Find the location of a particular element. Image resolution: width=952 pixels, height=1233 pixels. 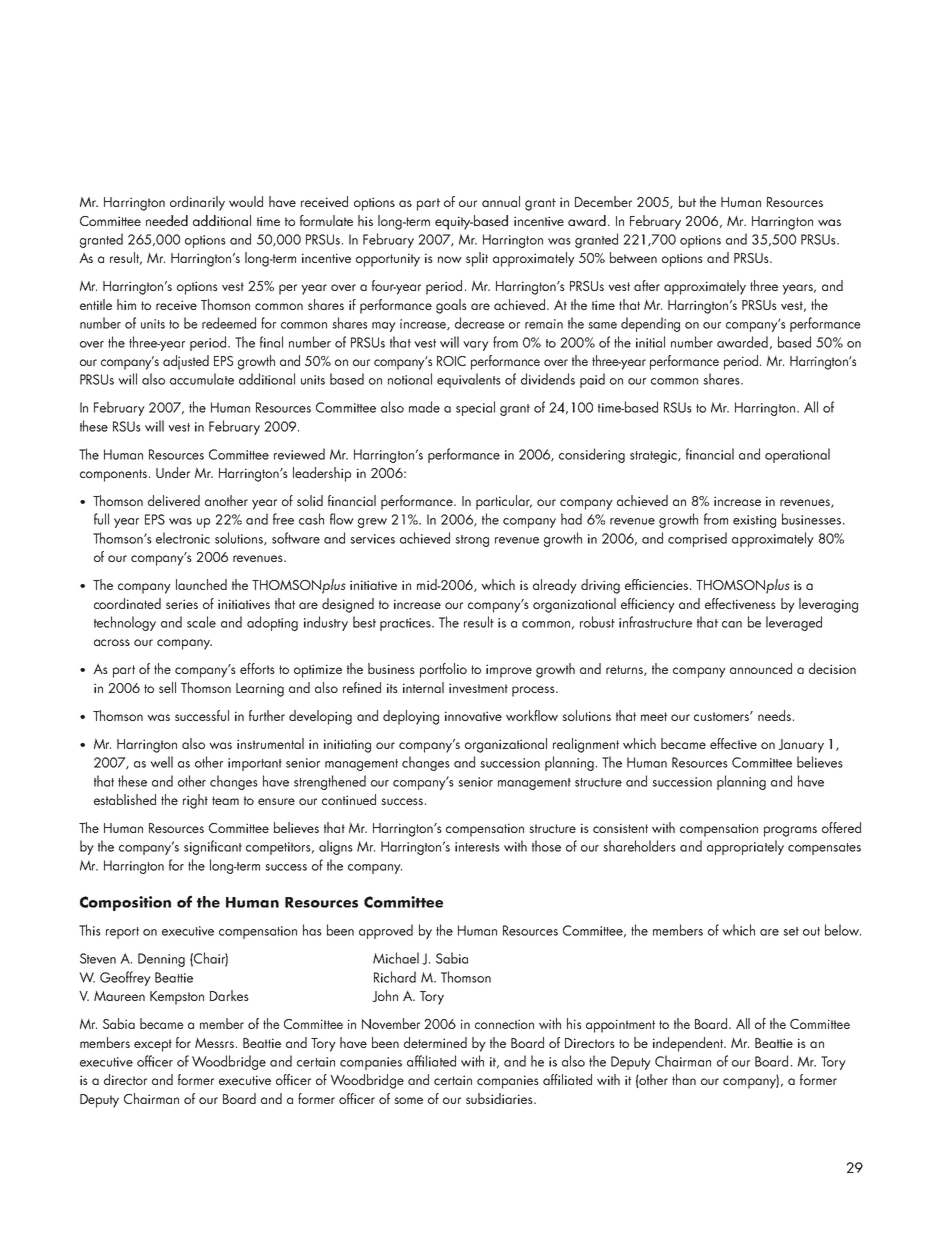

programs is located at coordinates (790, 831).
